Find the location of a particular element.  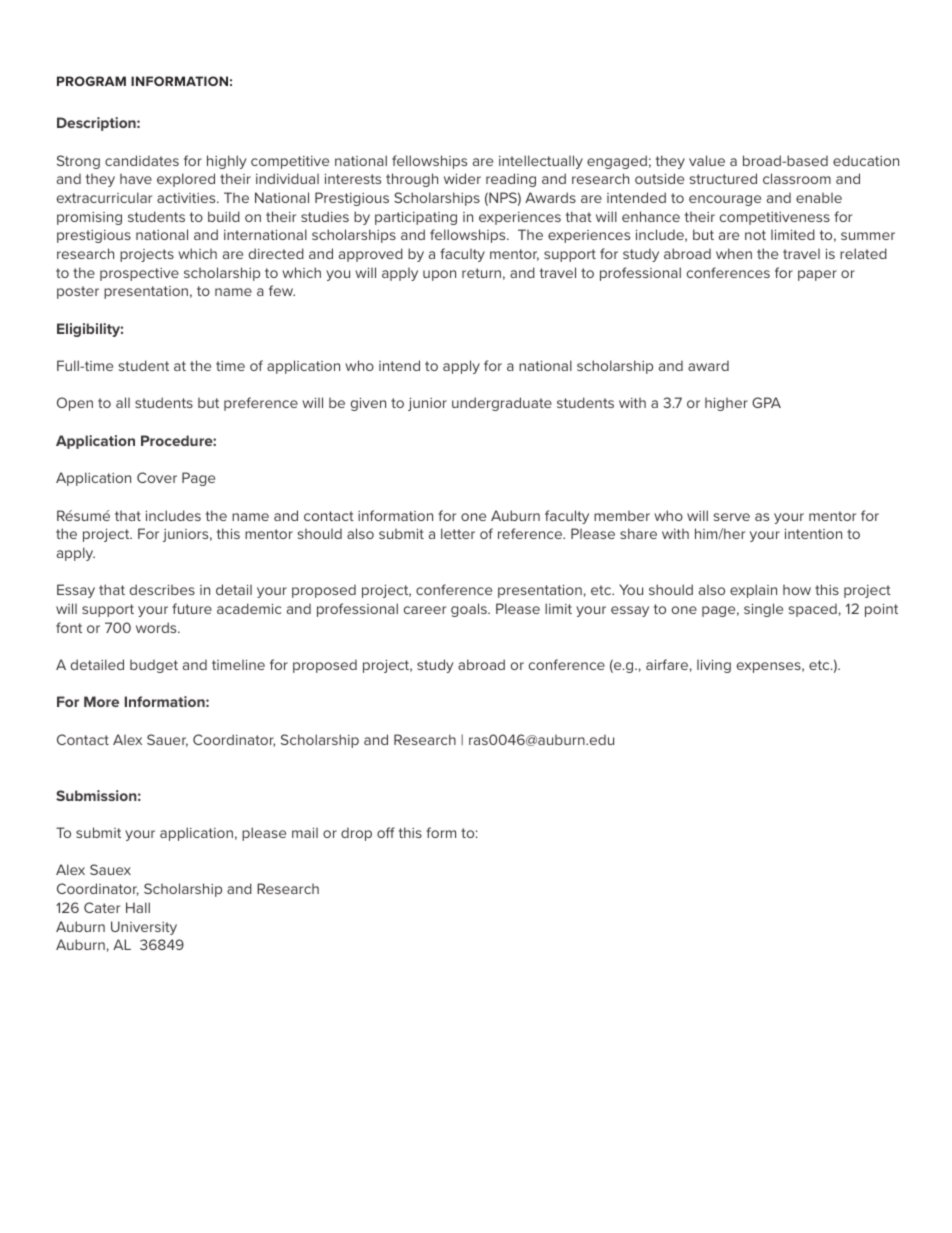

prospective is located at coordinates (139, 274).
